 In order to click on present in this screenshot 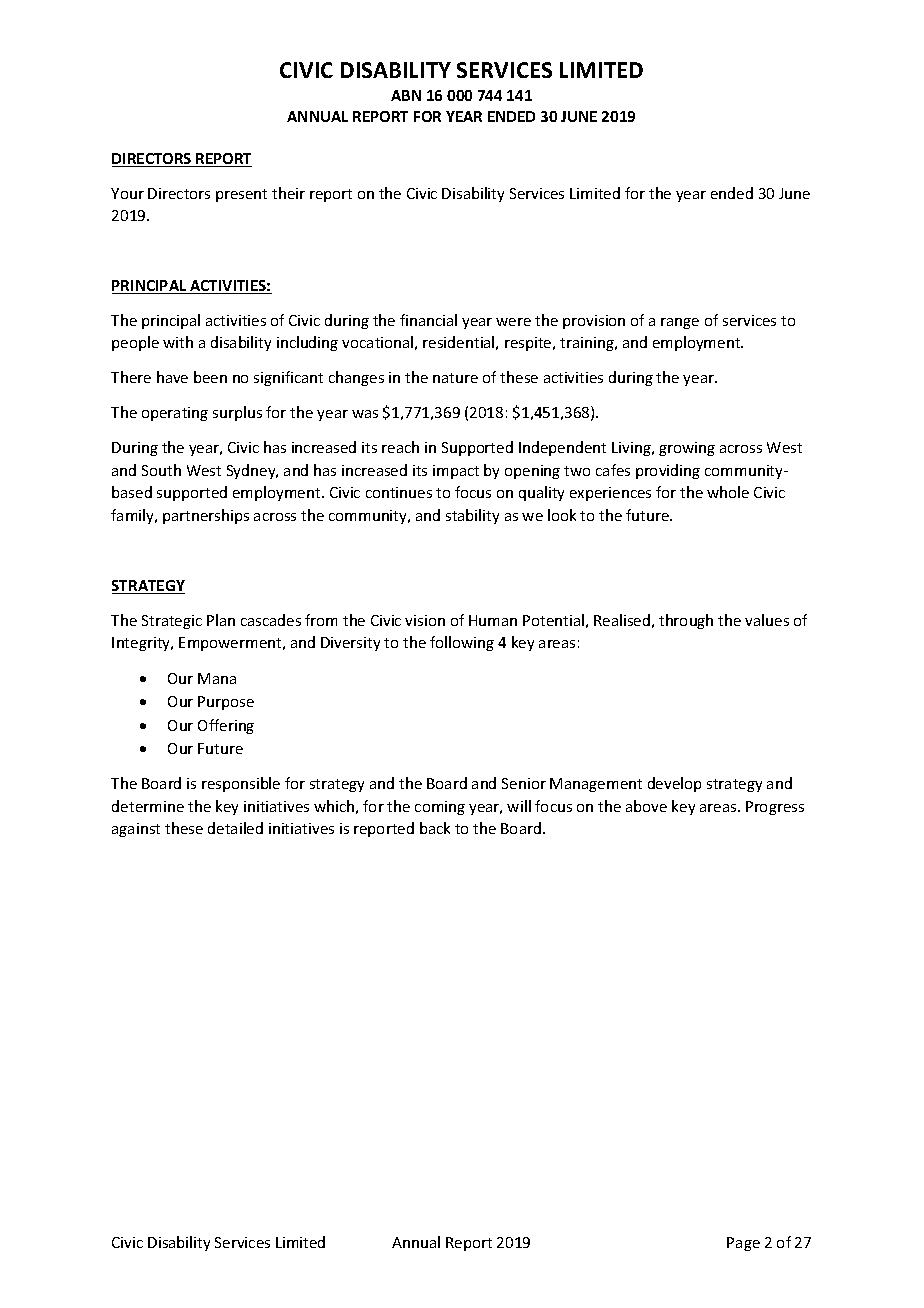, I will do `click(241, 195)`.
